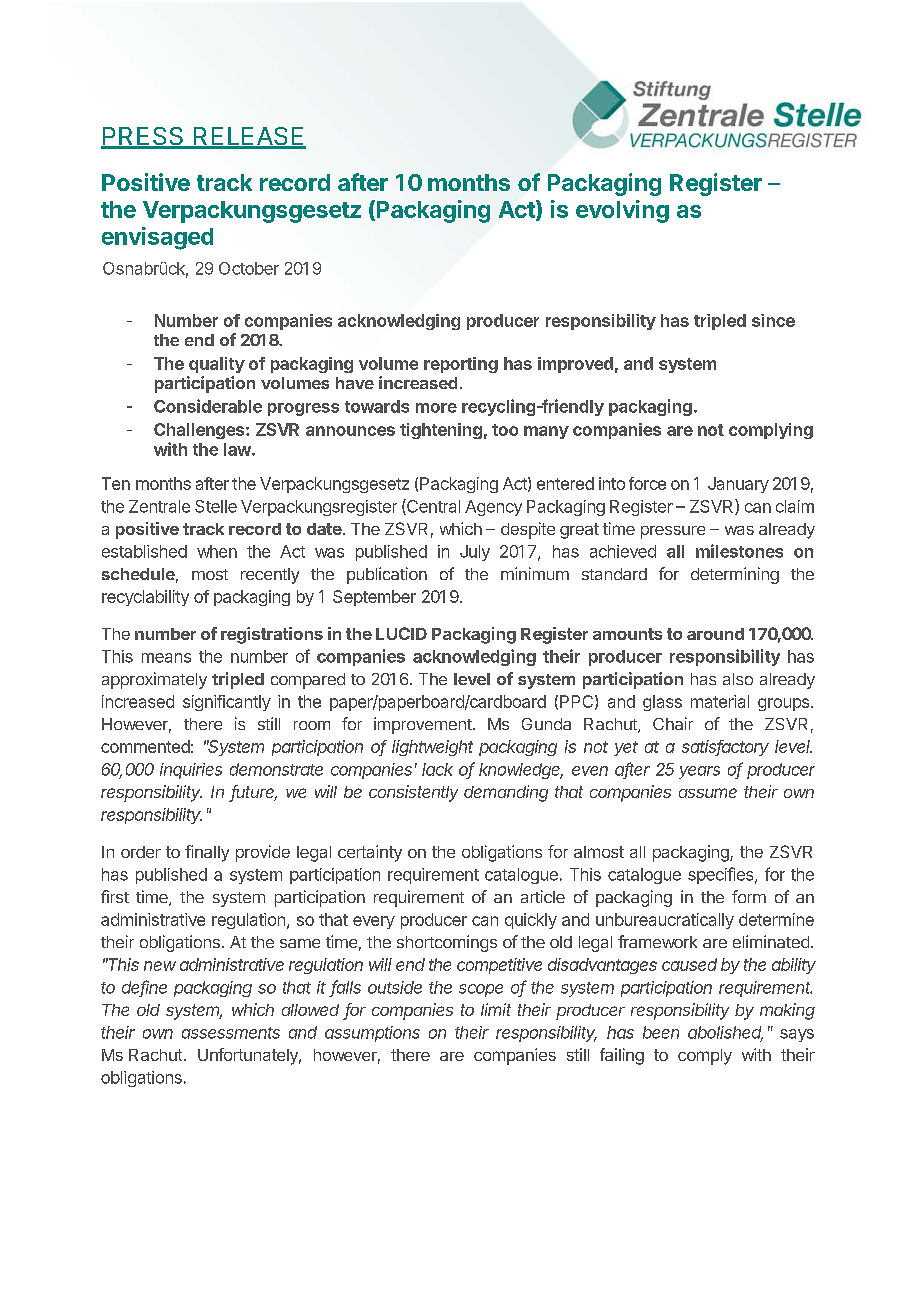 The height and width of the screenshot is (1307, 924). I want to click on since, so click(773, 320).
